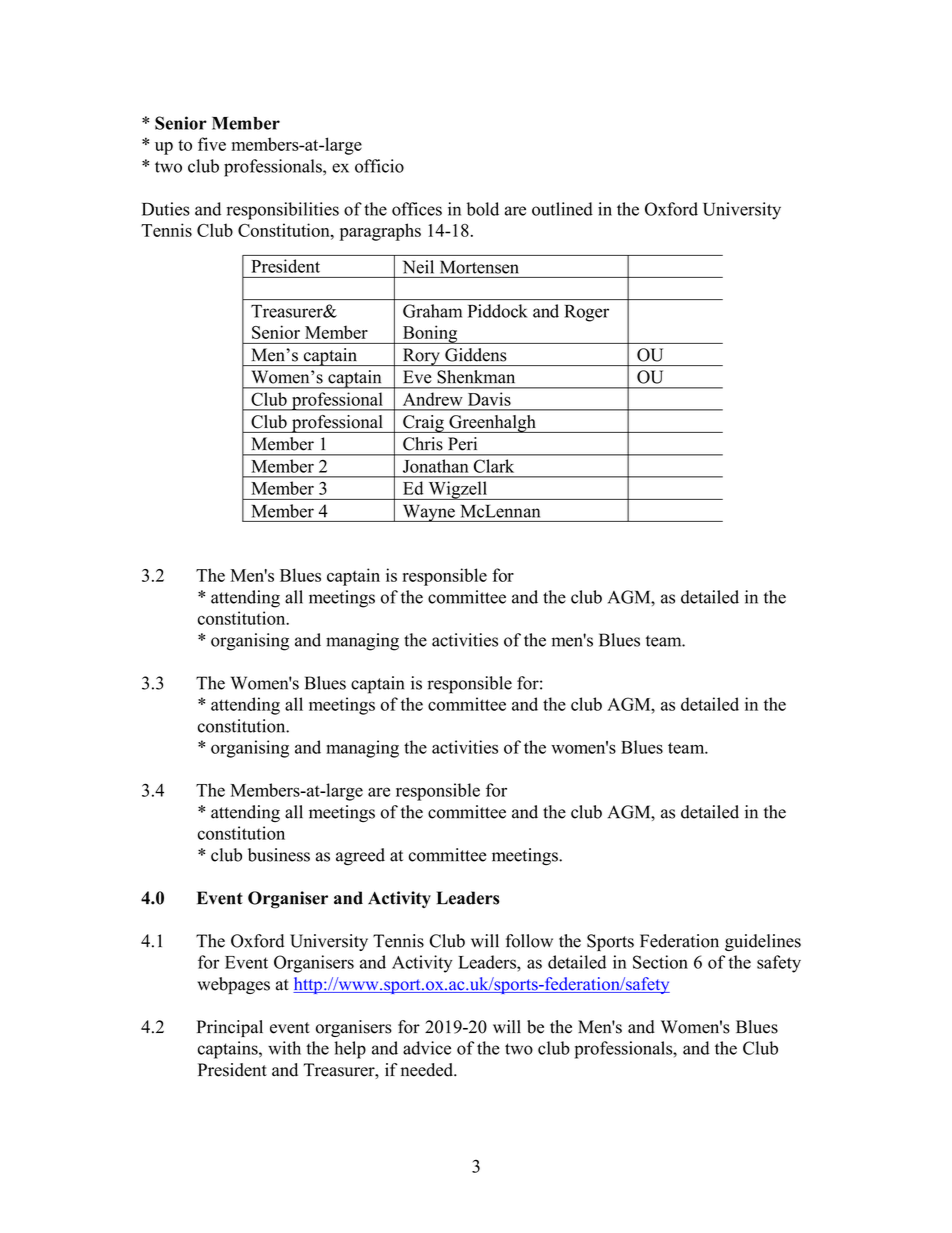 This screenshot has width=952, height=1233. Describe the element at coordinates (212, 144) in the screenshot. I see `five` at that location.
